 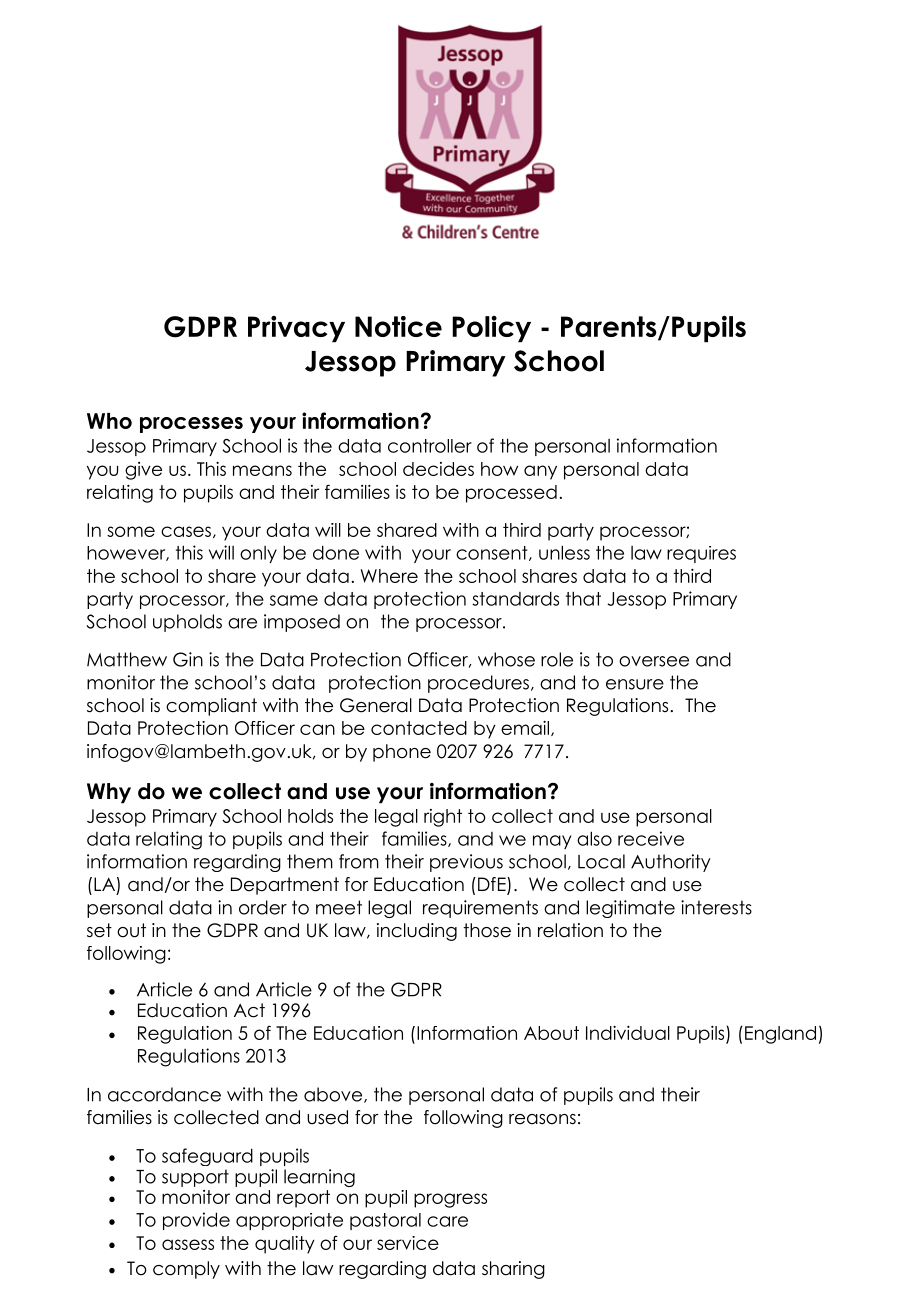 What do you see at coordinates (651, 838) in the screenshot?
I see `receive` at bounding box center [651, 838].
